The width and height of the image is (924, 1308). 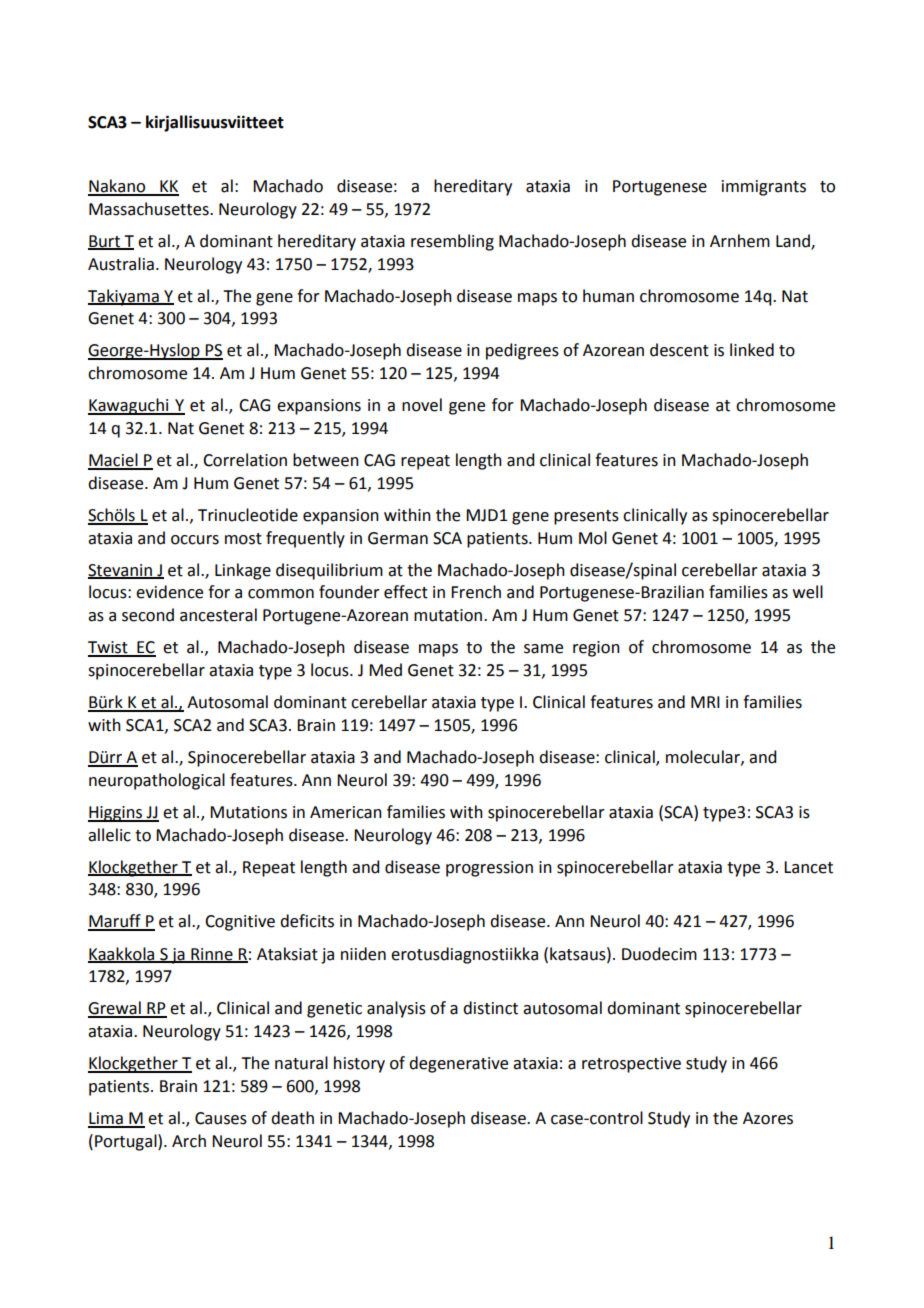 I want to click on Causes, so click(x=221, y=1118).
